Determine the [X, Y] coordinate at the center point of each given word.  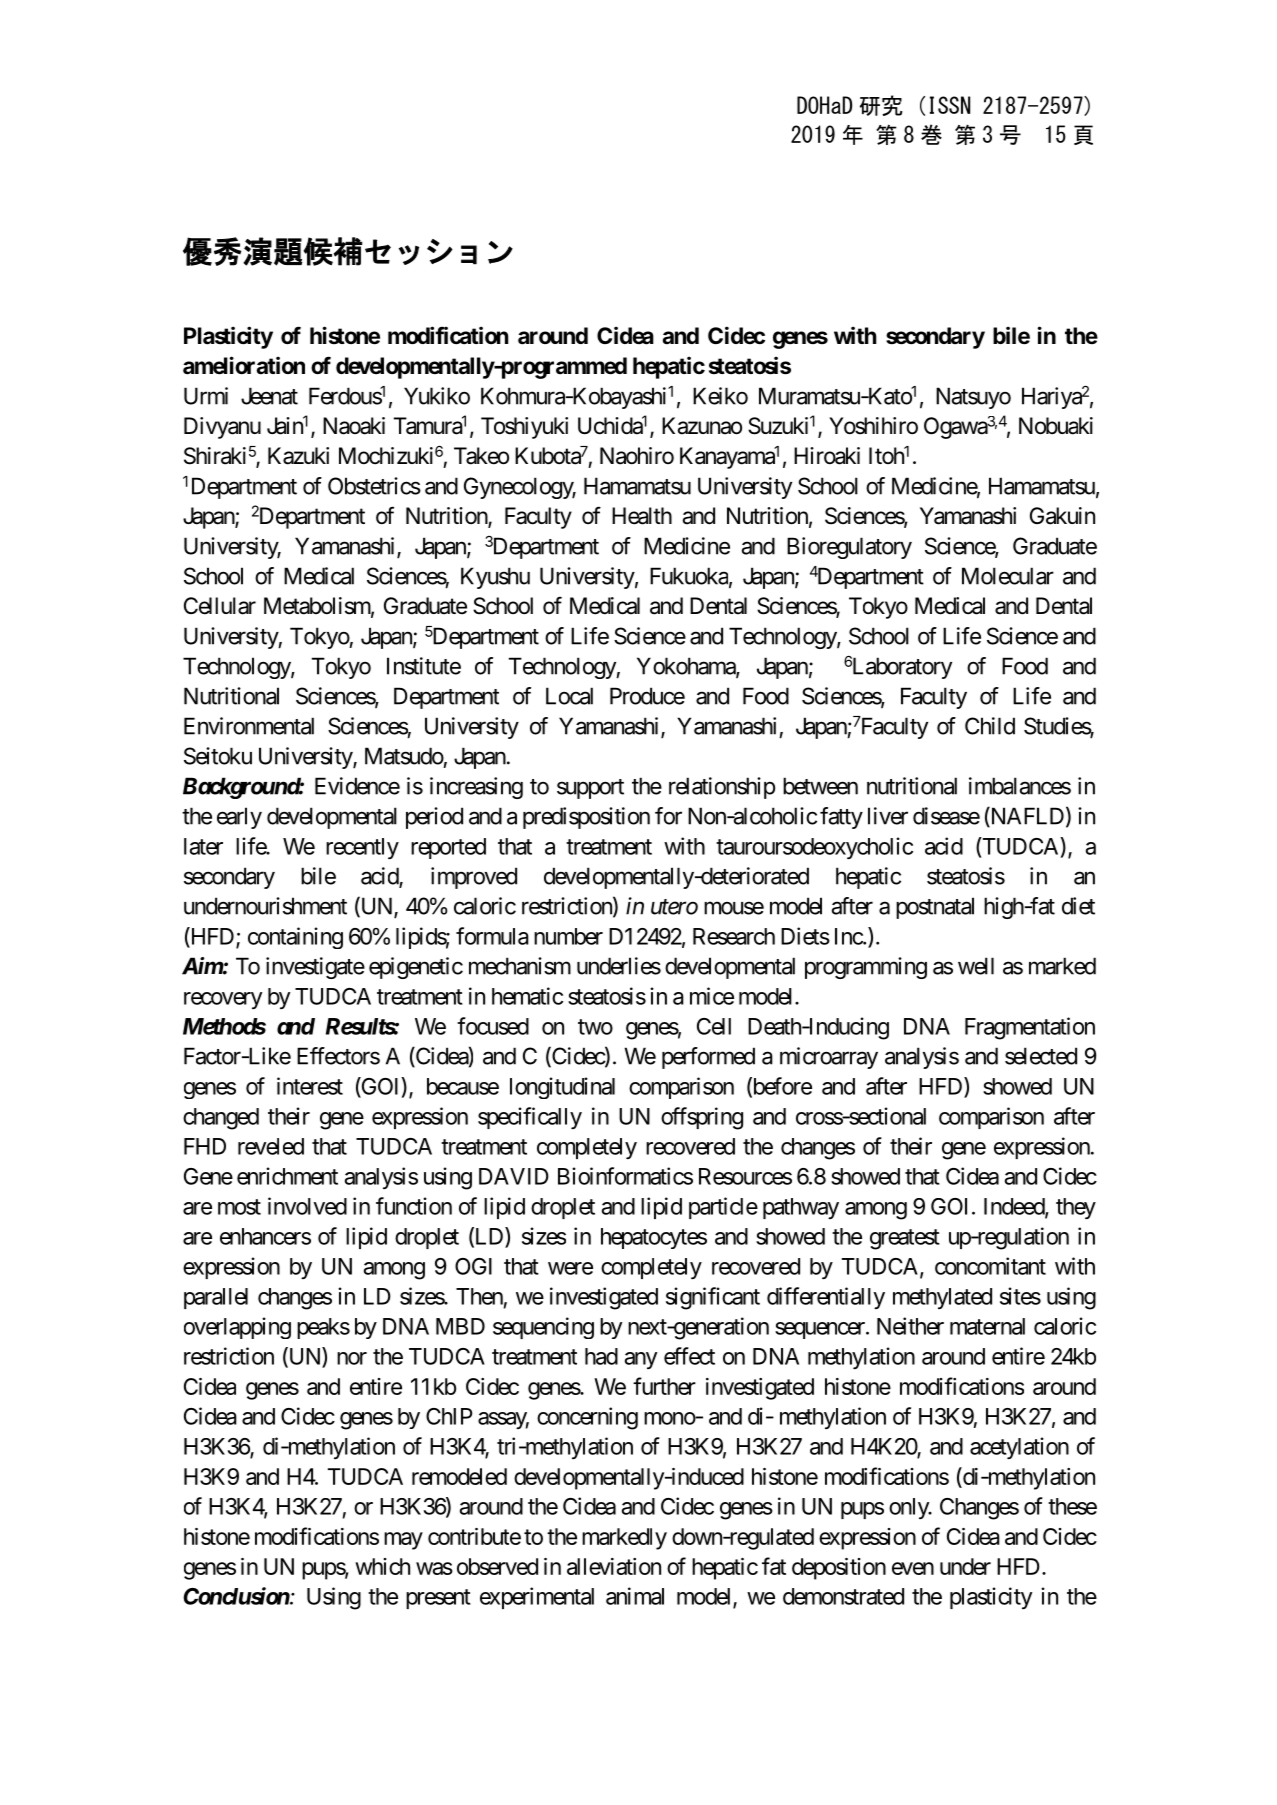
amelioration [244, 365]
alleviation [614, 1566]
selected [1041, 1056]
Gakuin [1062, 516]
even [913, 1568]
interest [310, 1086]
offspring [702, 1118]
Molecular [1008, 576]
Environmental [249, 726]
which [382, 1566]
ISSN [950, 105]
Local [569, 696]
